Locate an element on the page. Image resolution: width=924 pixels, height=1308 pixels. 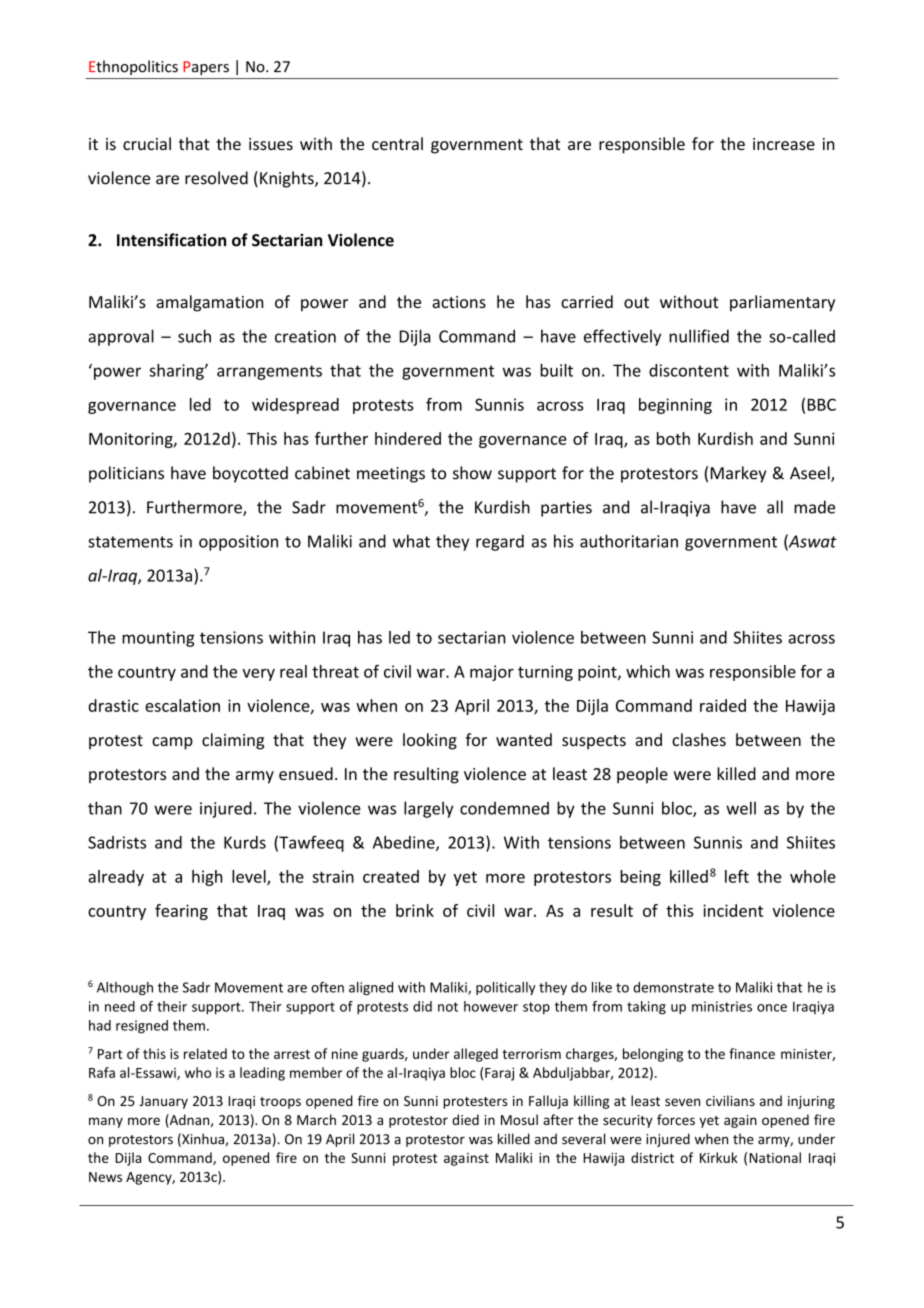
increase is located at coordinates (784, 144).
